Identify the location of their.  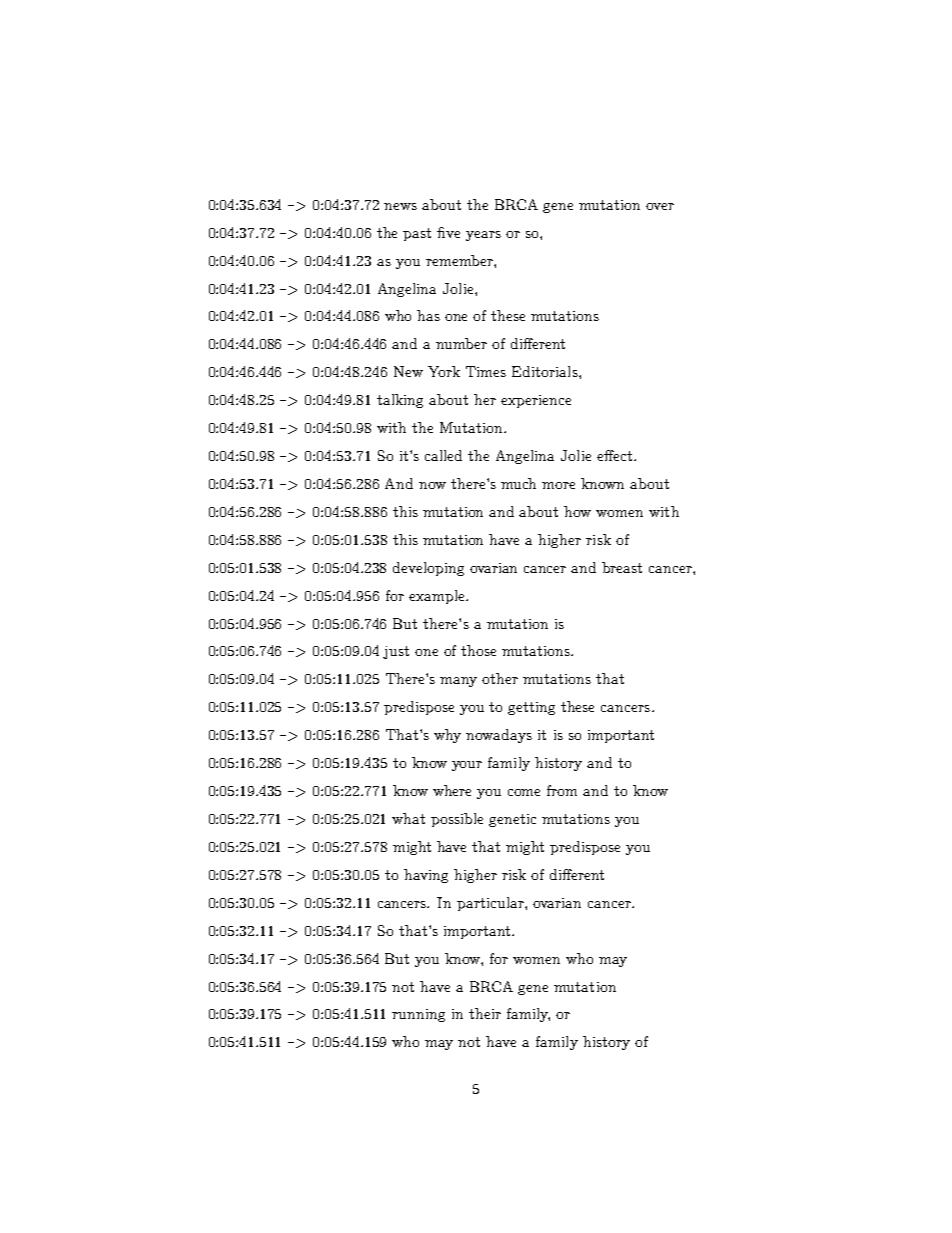
(485, 1013).
